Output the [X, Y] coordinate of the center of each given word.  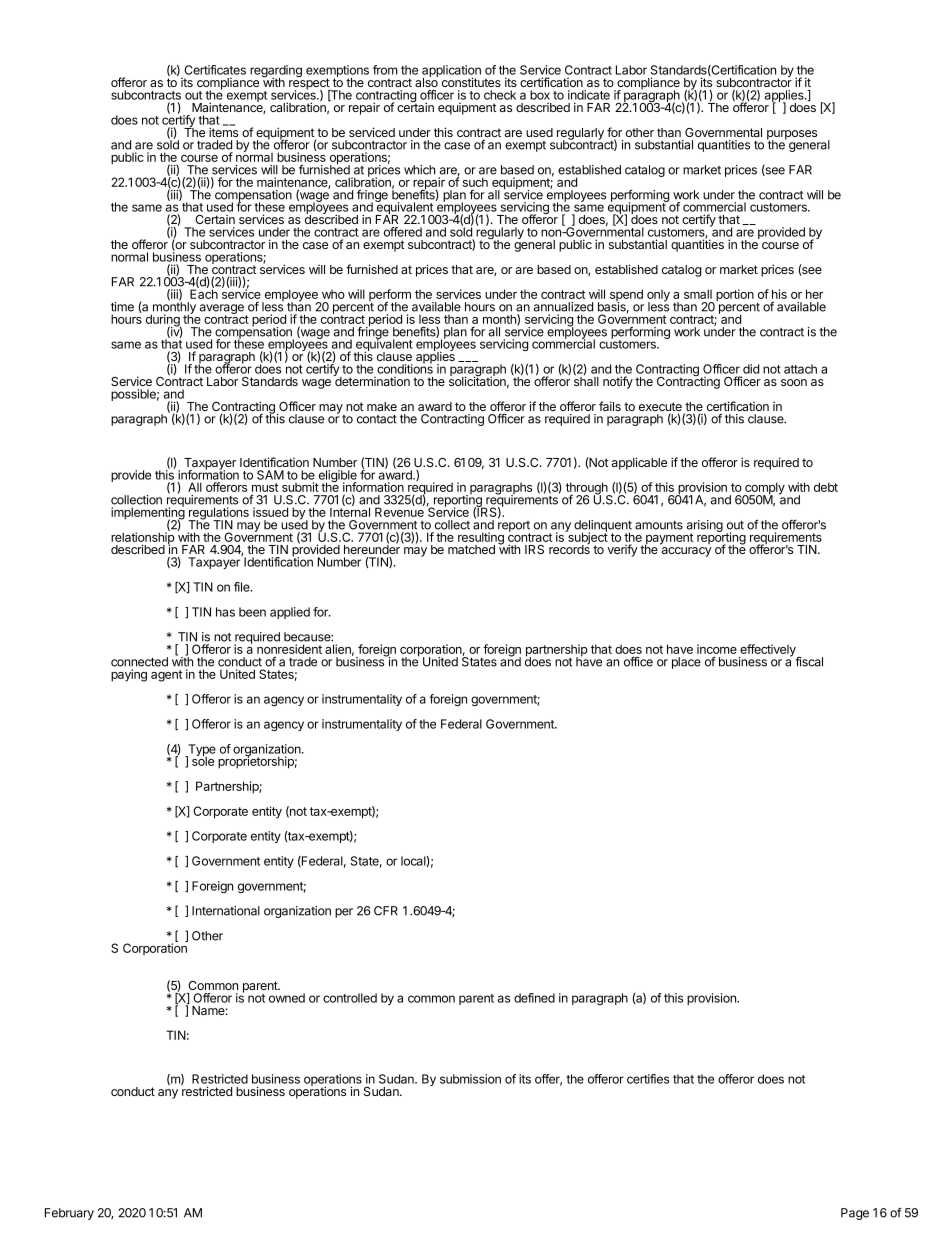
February [69, 1214]
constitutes [471, 82]
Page [855, 1214]
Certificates [215, 70]
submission [470, 1079]
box [540, 95]
